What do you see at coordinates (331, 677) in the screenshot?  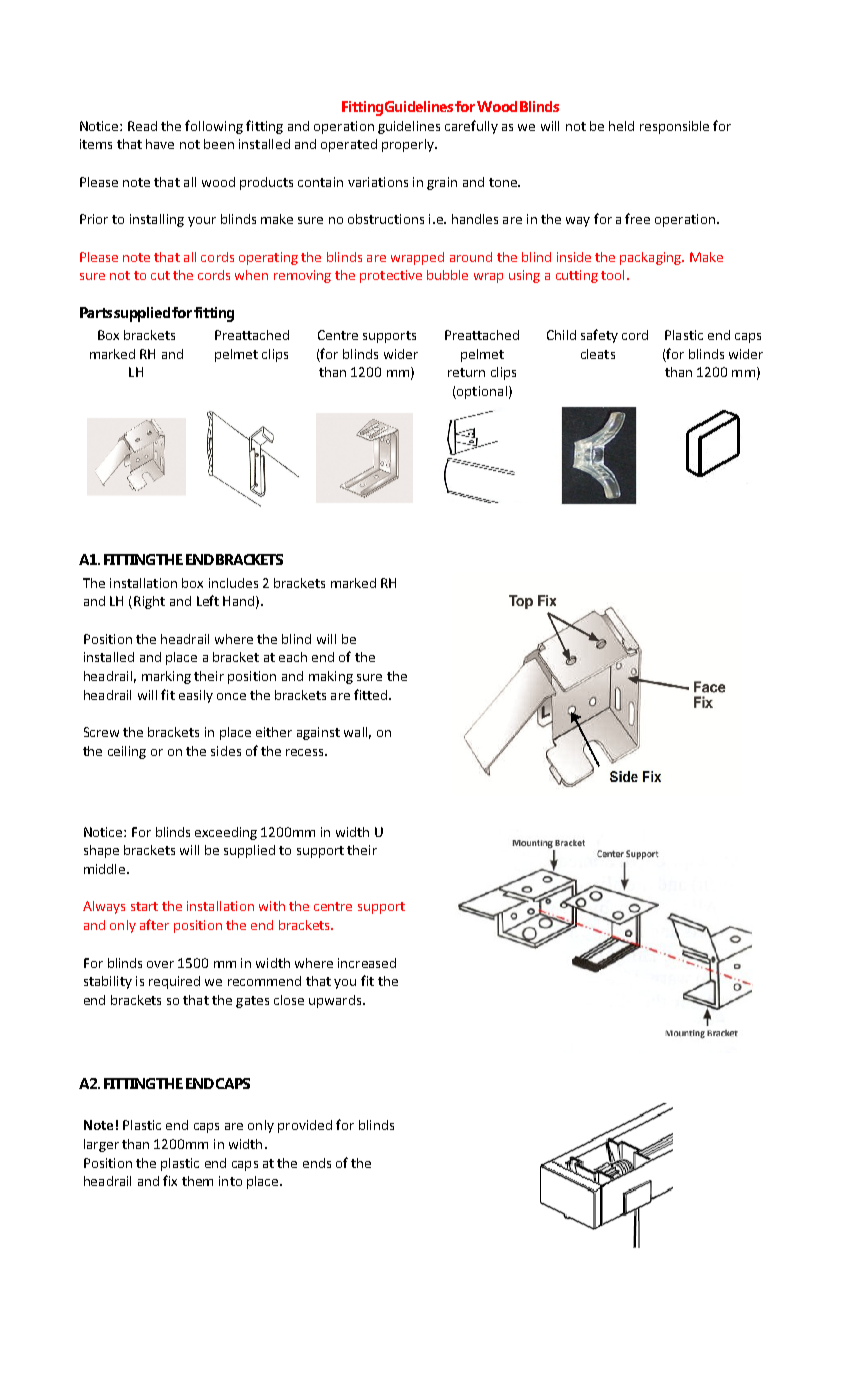 I see `making` at bounding box center [331, 677].
